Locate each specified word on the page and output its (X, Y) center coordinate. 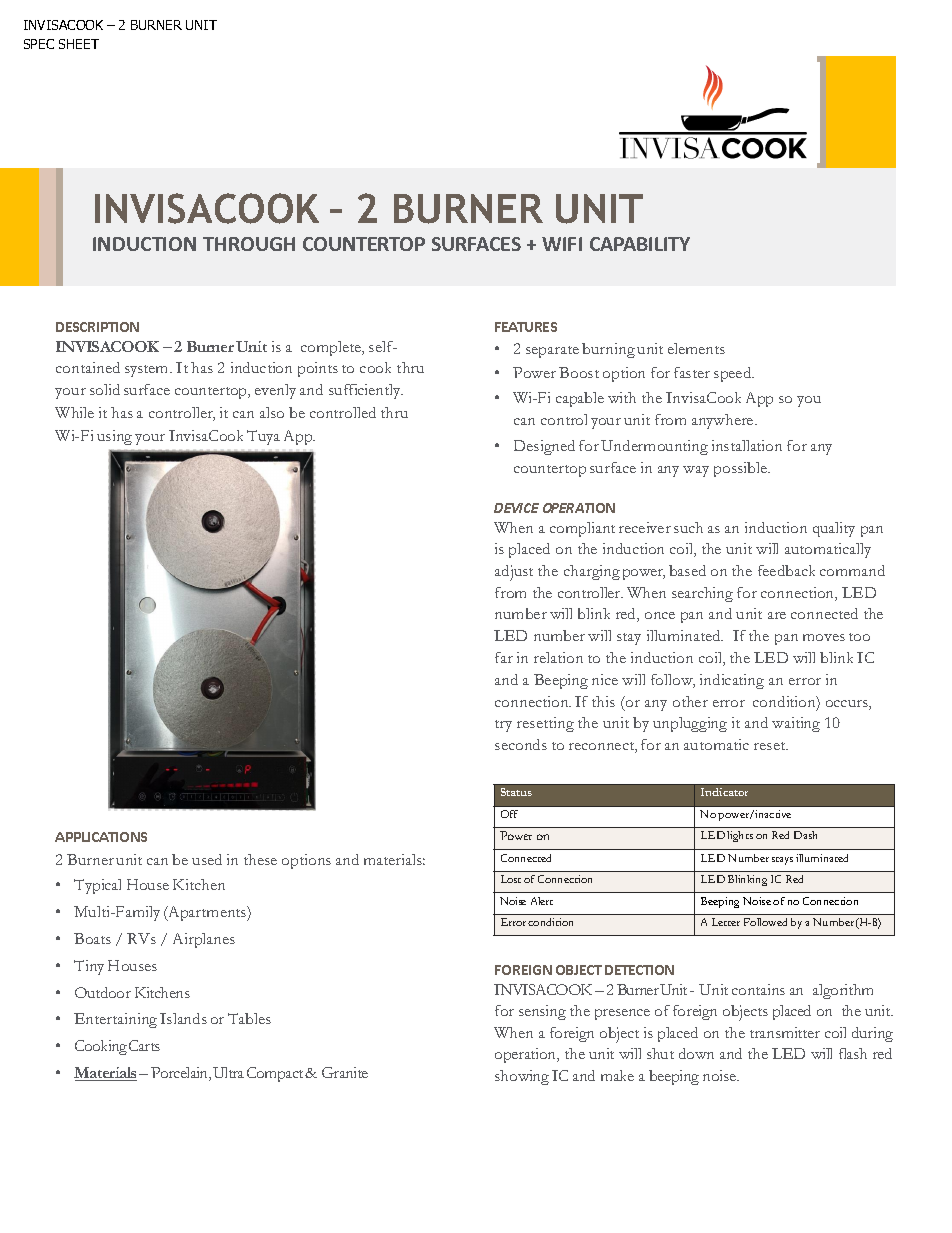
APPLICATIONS (101, 837)
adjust (514, 573)
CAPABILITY (640, 244)
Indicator (724, 792)
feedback (786, 570)
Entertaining (115, 1020)
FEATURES (526, 327)
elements (696, 348)
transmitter (785, 1032)
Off (509, 814)
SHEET (79, 44)
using (114, 437)
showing (522, 1077)
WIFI (562, 244)
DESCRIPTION (97, 327)
